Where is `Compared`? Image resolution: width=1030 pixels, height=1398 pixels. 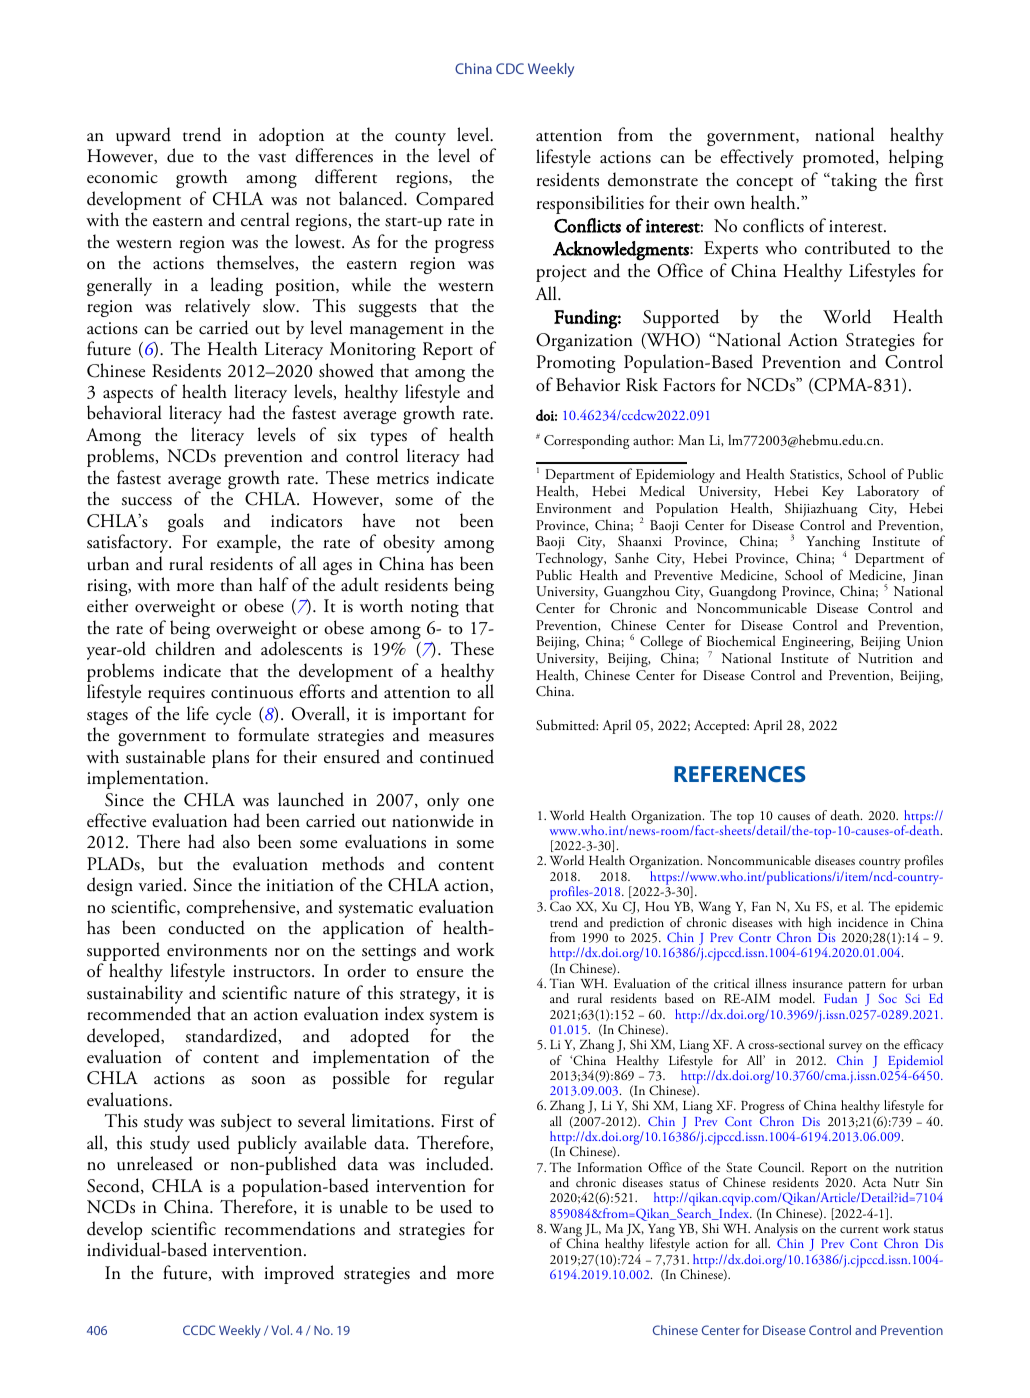 Compared is located at coordinates (455, 200).
